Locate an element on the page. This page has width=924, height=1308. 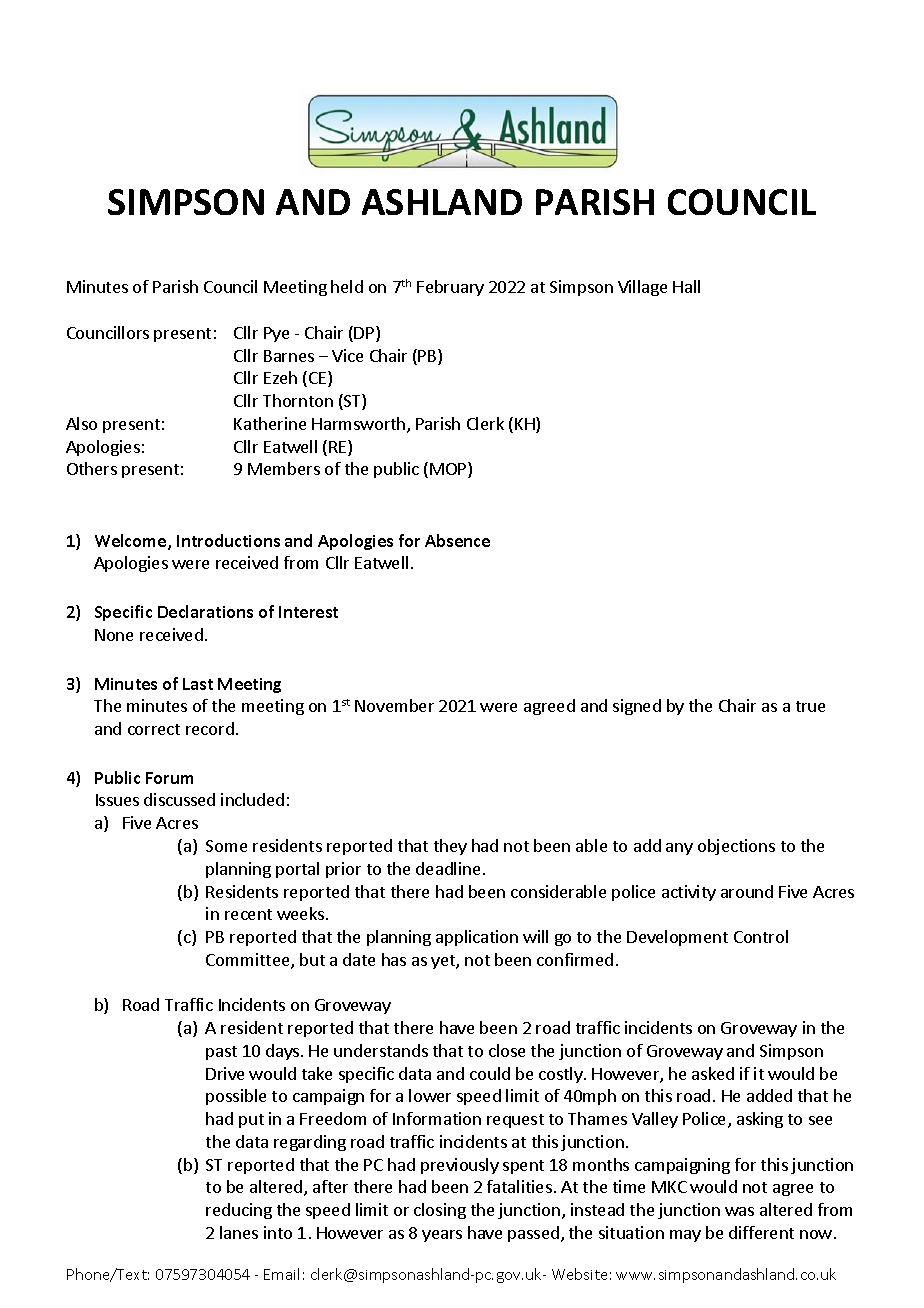
objections is located at coordinates (736, 847).
